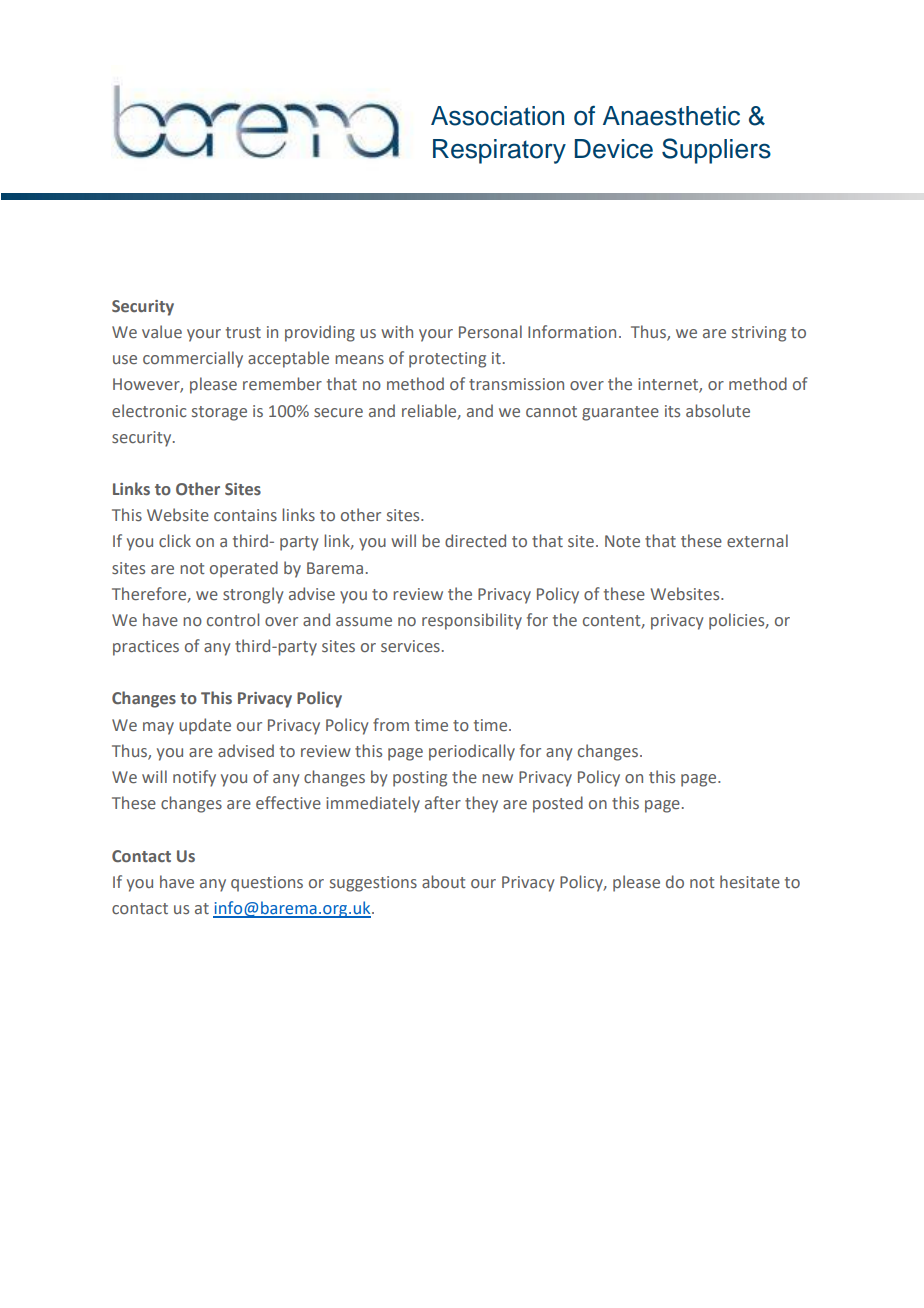  Describe the element at coordinates (267, 884) in the screenshot. I see `questions` at that location.
